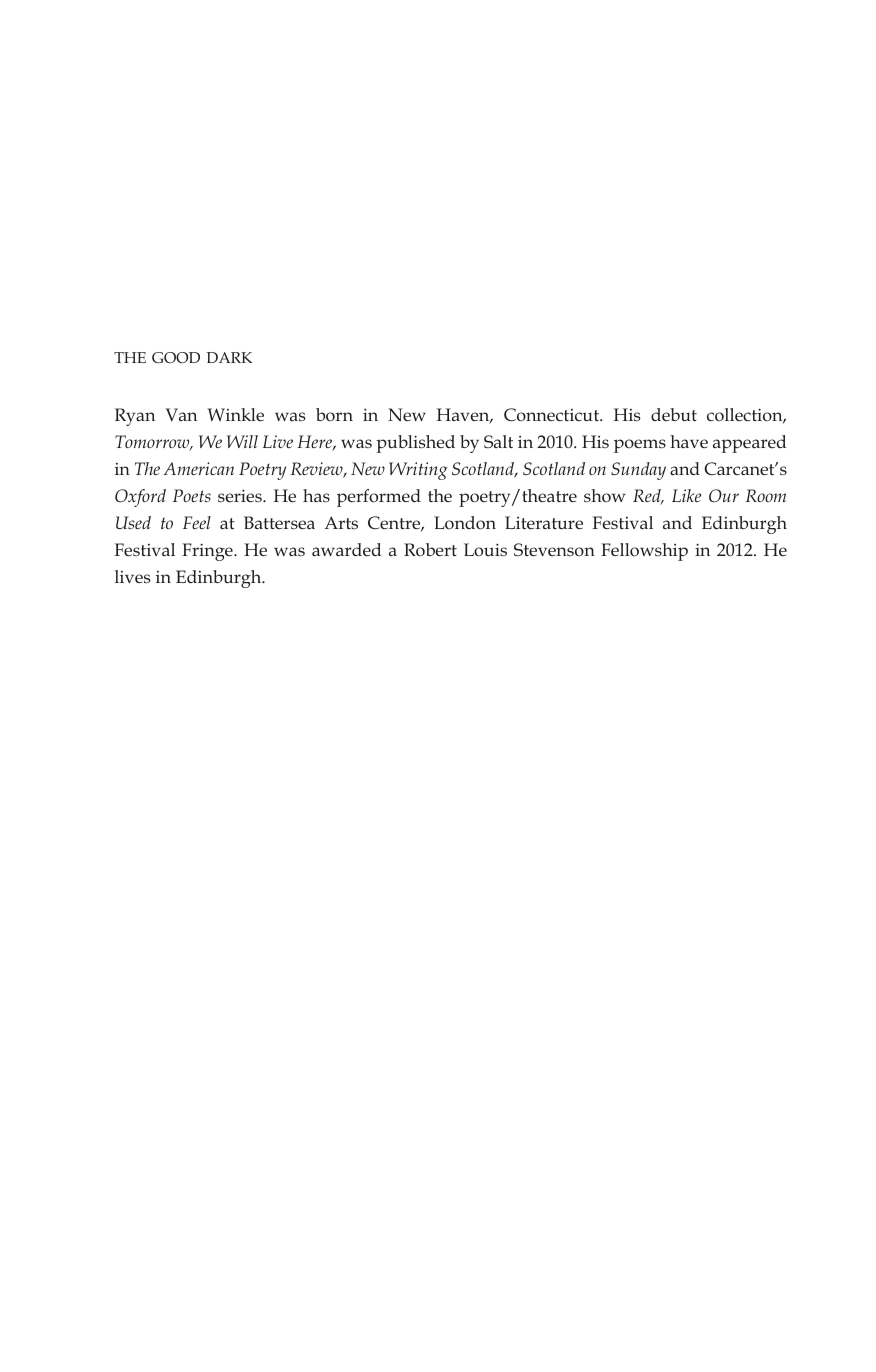 The width and height of the screenshot is (876, 1372). What do you see at coordinates (208, 552) in the screenshot?
I see `Fringe` at bounding box center [208, 552].
